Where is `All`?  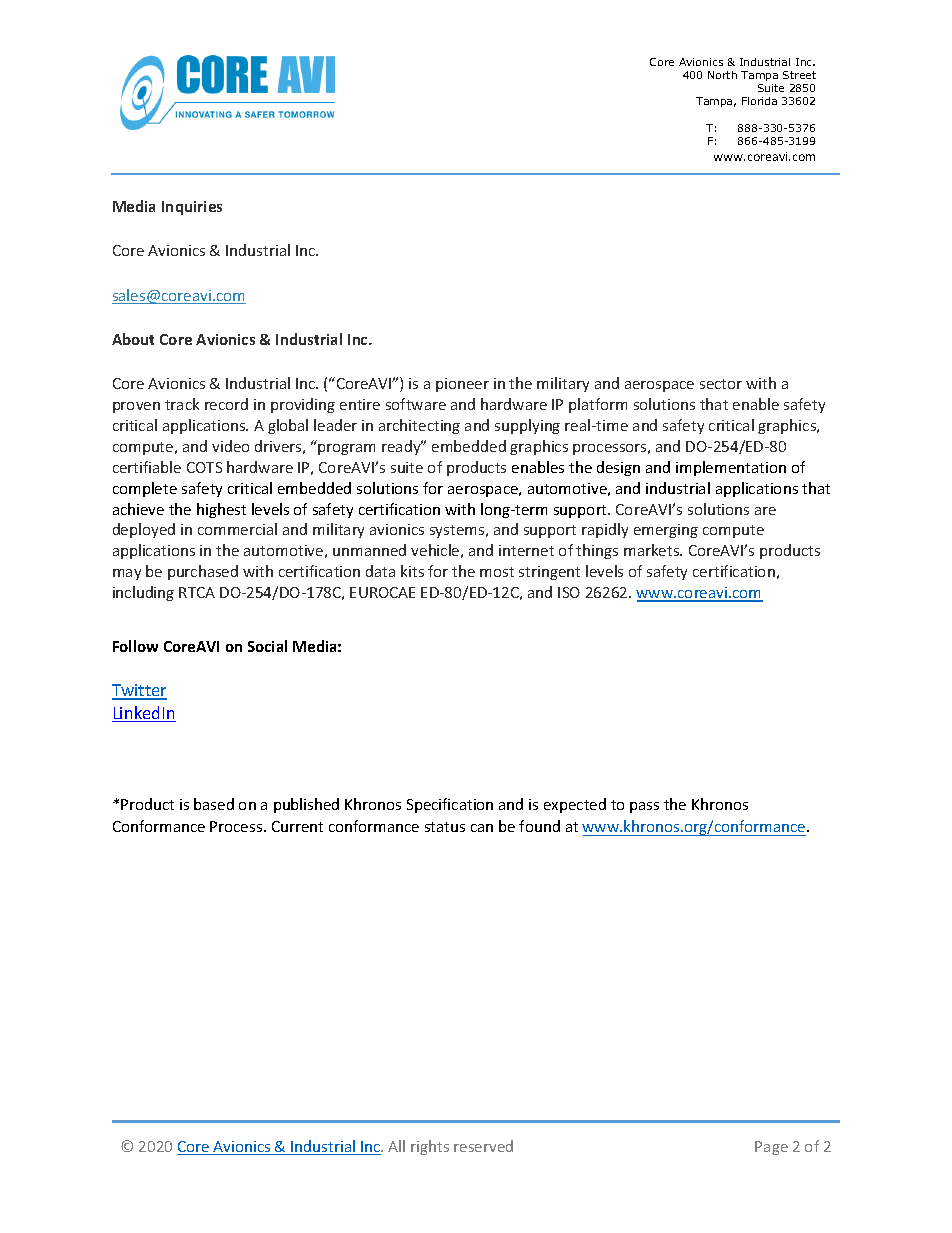
All is located at coordinates (396, 1146).
